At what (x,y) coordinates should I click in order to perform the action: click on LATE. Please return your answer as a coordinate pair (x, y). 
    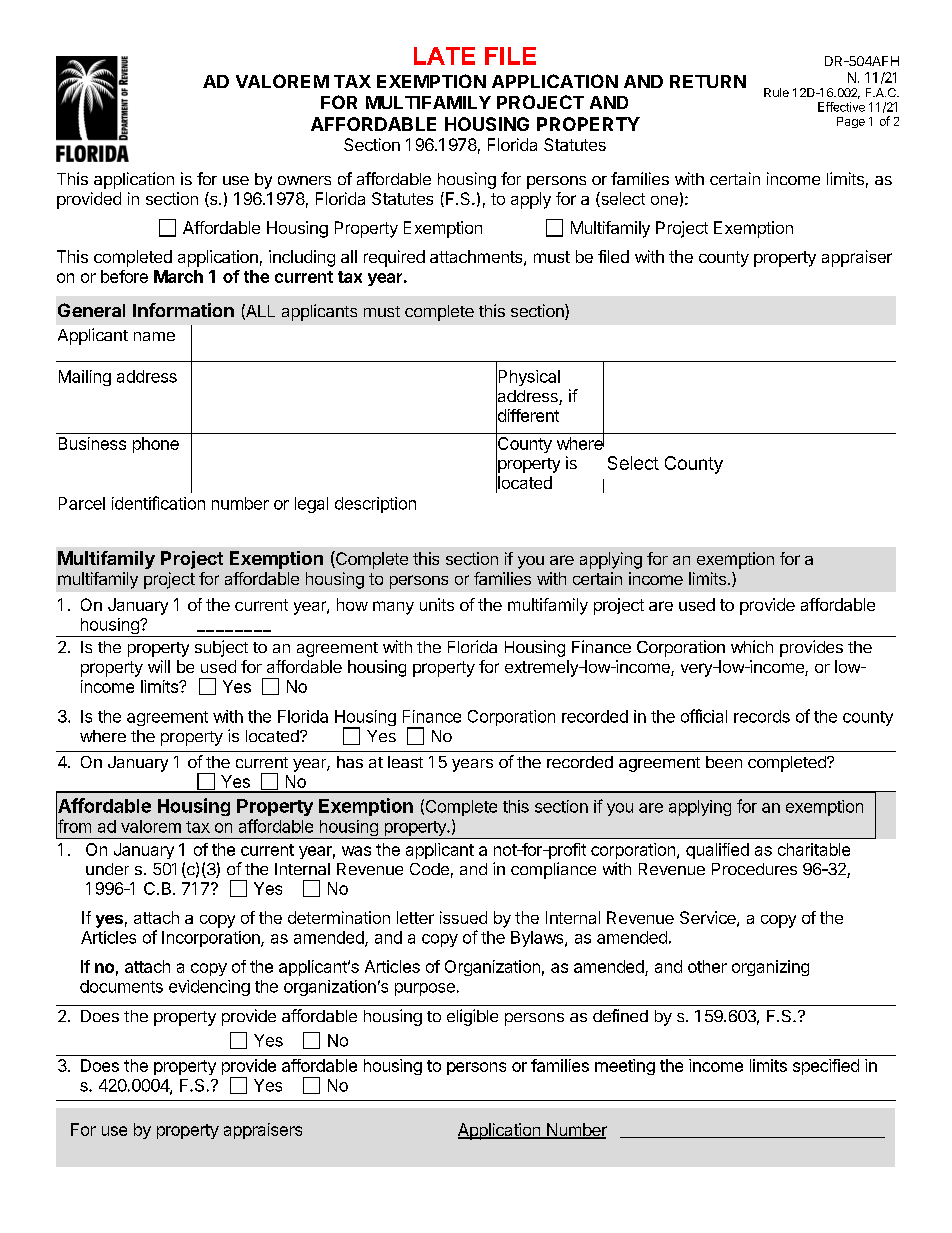
    Looking at the image, I should click on (444, 56).
